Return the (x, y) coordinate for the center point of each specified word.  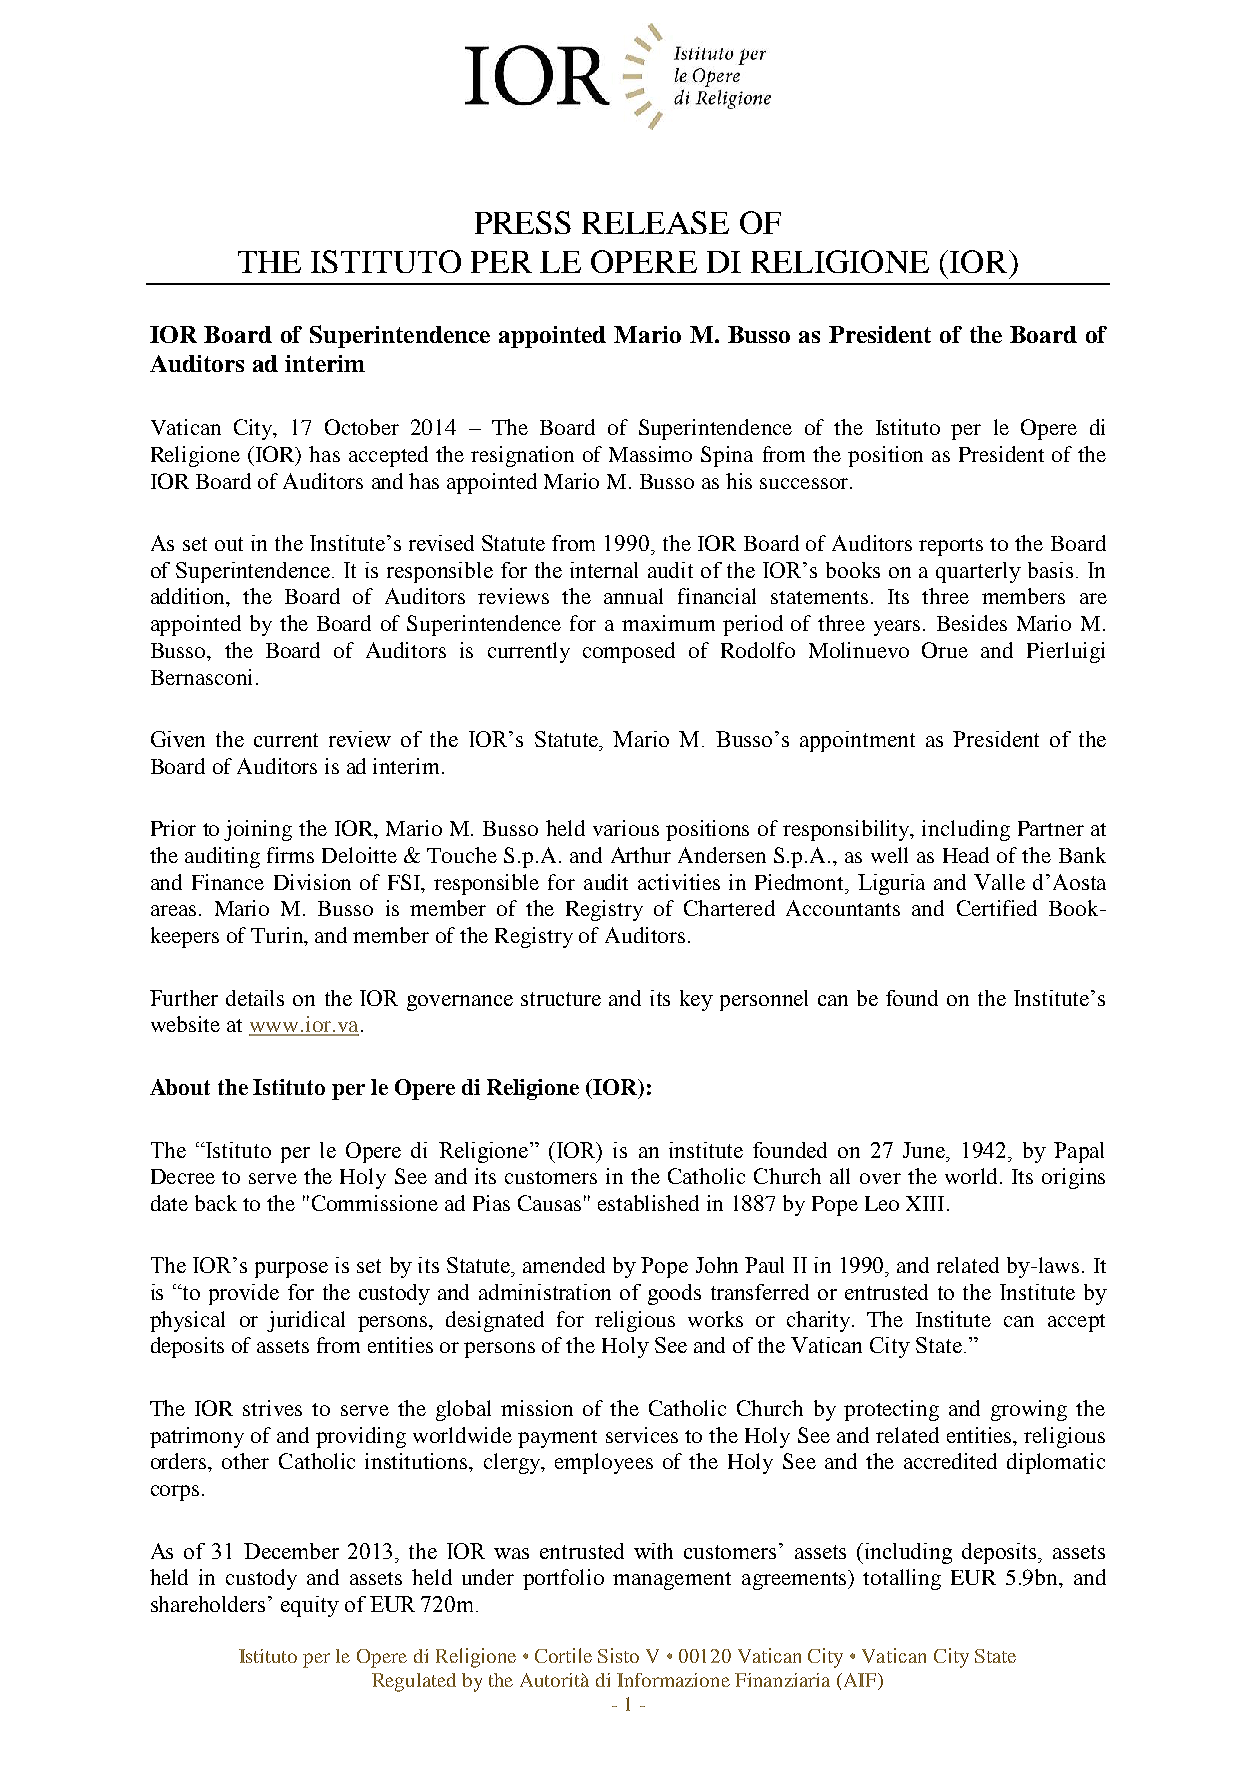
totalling (902, 1579)
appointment (857, 741)
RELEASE (655, 222)
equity (310, 1606)
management (672, 1581)
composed (629, 652)
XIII (927, 1203)
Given (178, 739)
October (362, 427)
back (216, 1203)
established (648, 1203)
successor (804, 483)
